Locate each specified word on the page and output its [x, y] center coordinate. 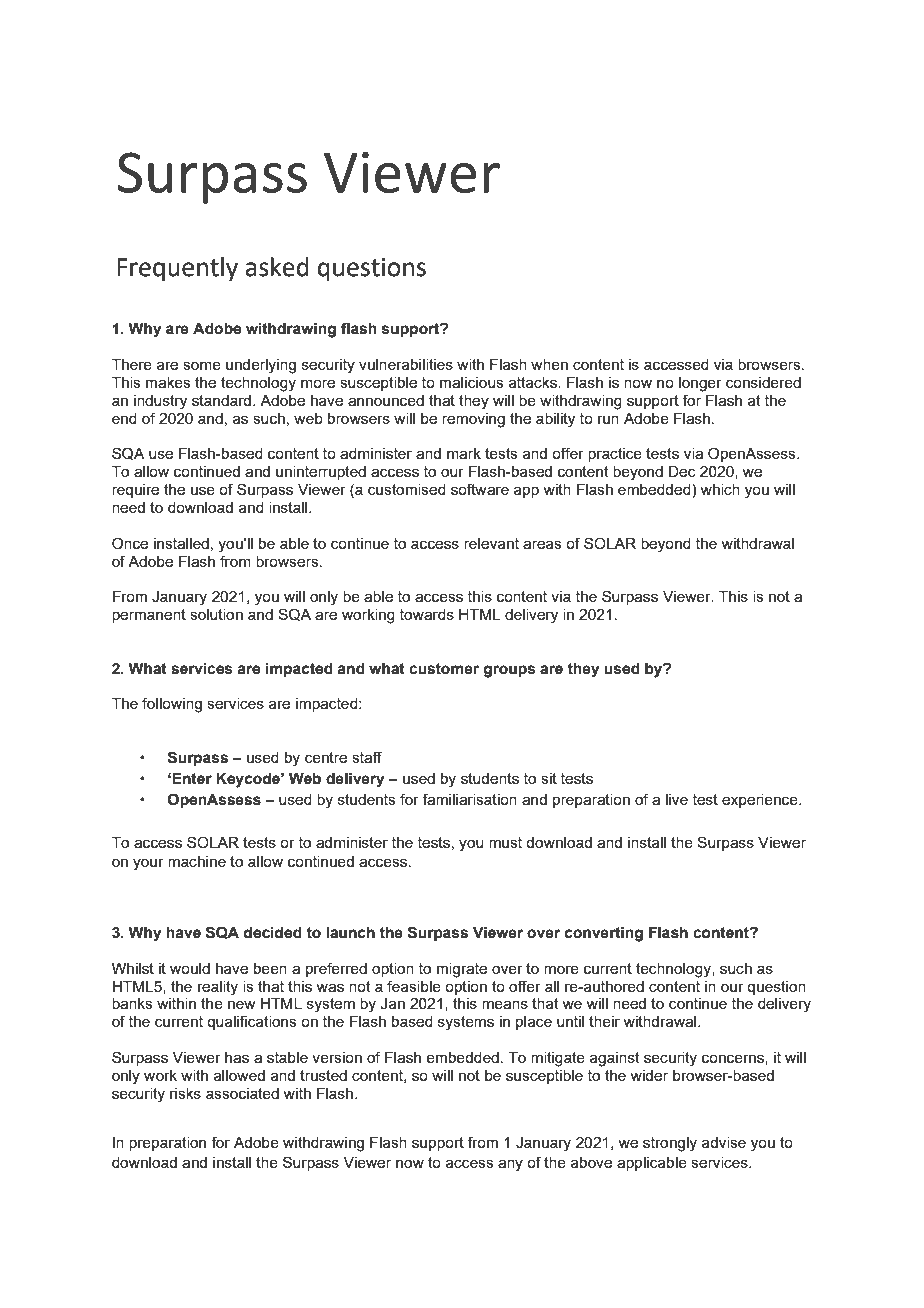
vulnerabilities [406, 364]
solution [216, 614]
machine [197, 861]
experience [761, 801]
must [505, 842]
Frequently [177, 269]
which [720, 489]
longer [700, 384]
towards [427, 614]
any [510, 1165]
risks [185, 1093]
